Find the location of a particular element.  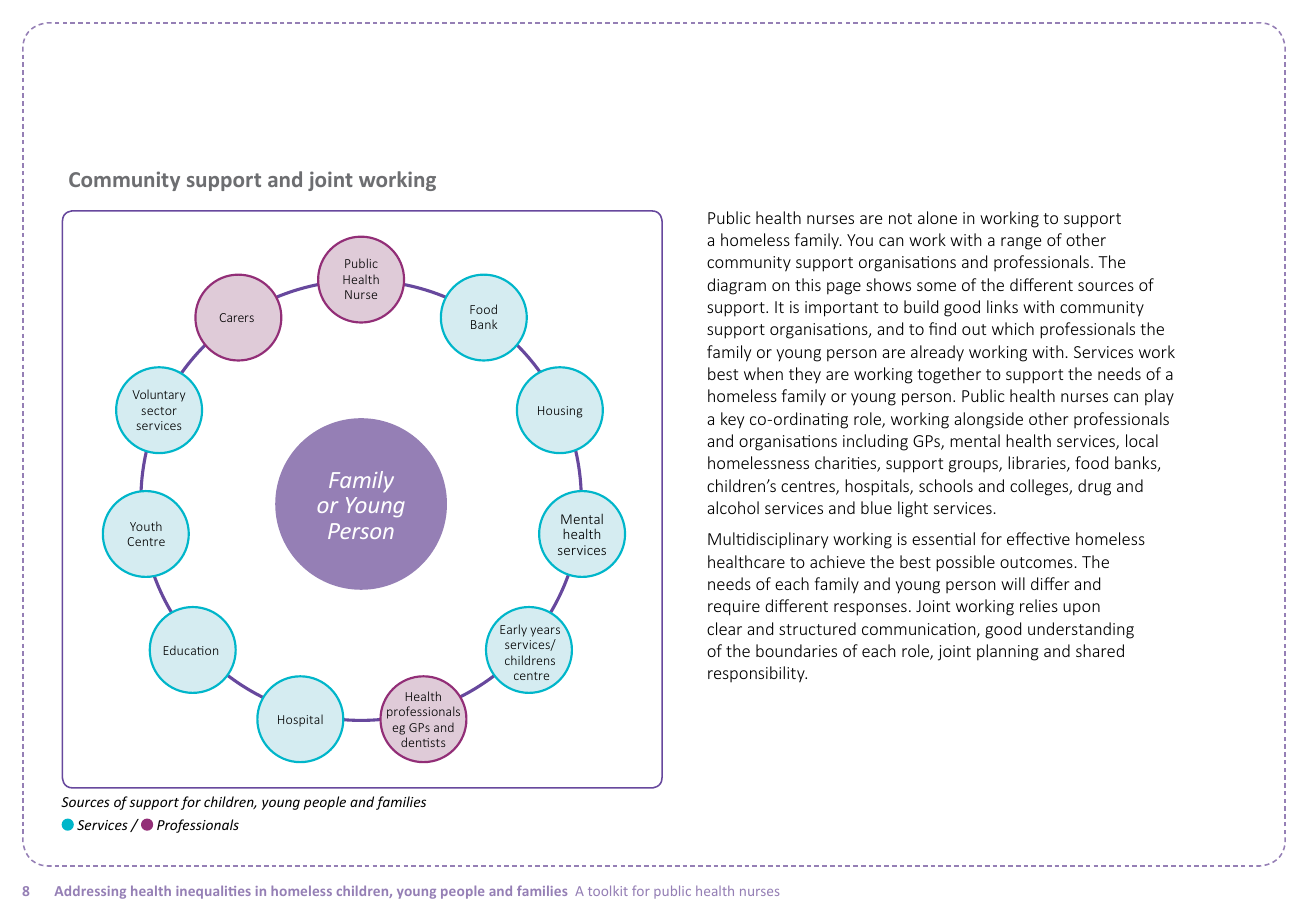

Voluntary is located at coordinates (158, 395).
